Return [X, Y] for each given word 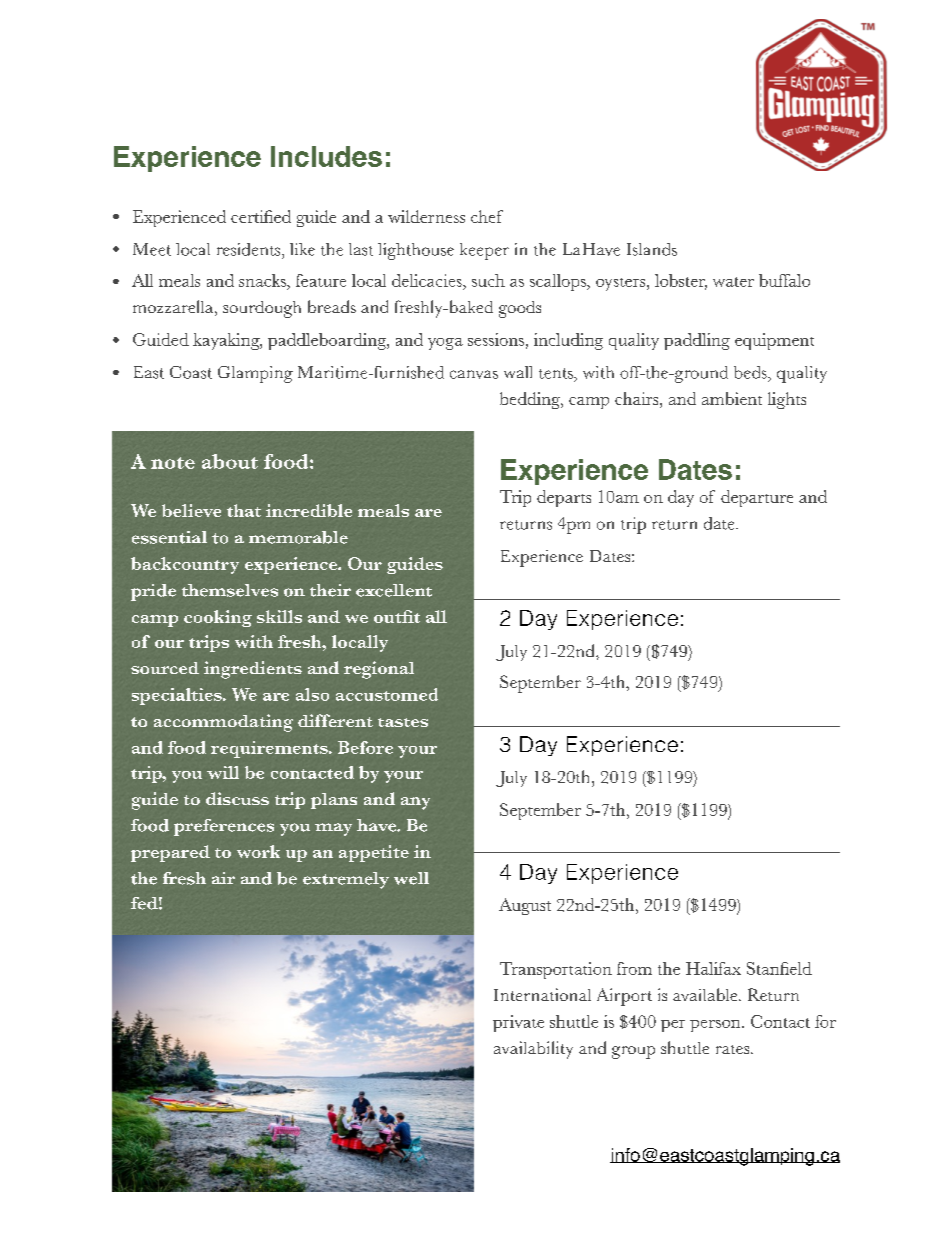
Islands [652, 249]
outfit [397, 616]
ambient [732, 398]
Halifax [713, 968]
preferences [224, 827]
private [518, 1023]
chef [487, 216]
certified [261, 216]
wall [518, 372]
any [415, 803]
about [230, 461]
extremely [346, 880]
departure [757, 498]
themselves [230, 590]
